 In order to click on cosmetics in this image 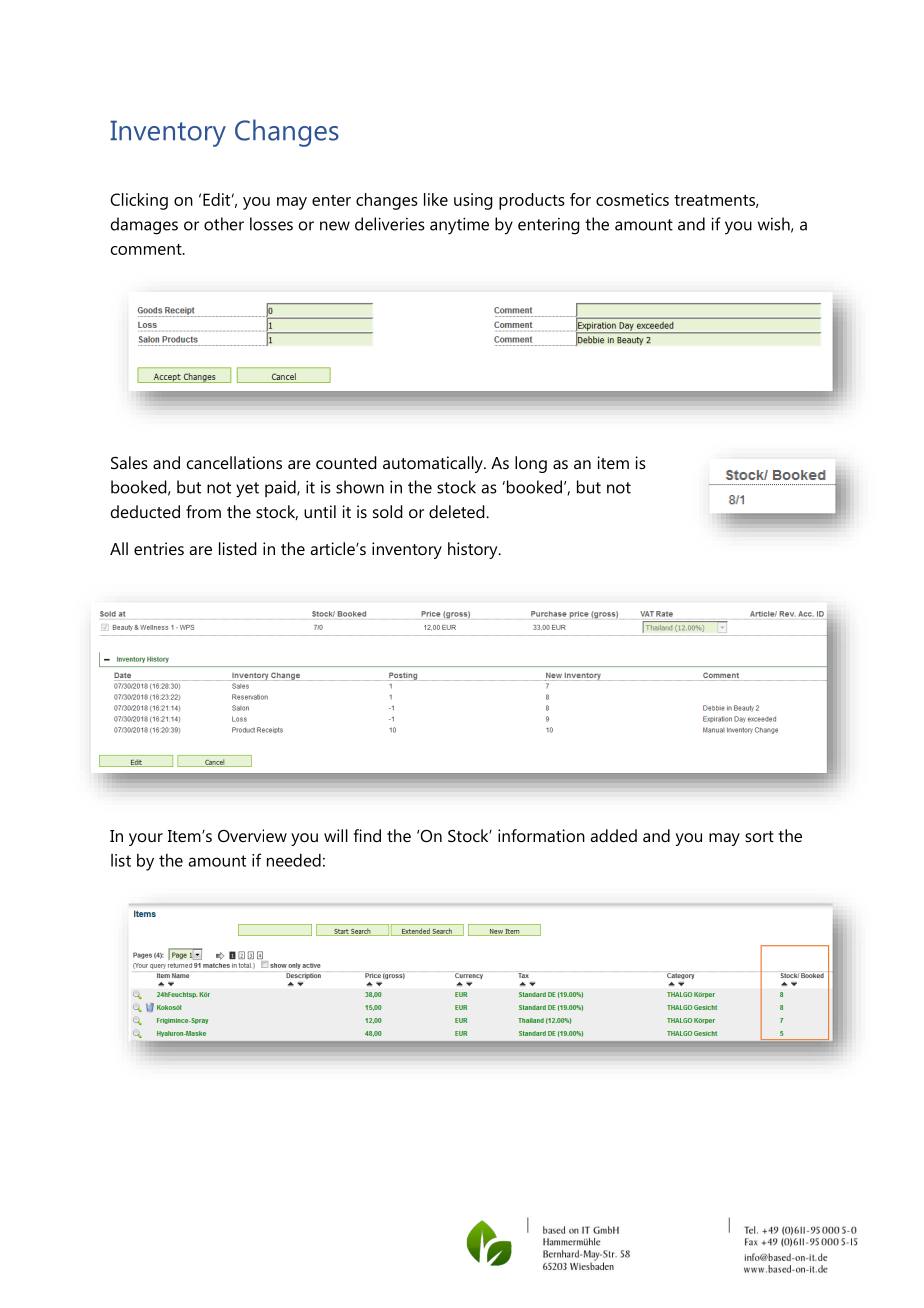, I will do `click(632, 199)`.
